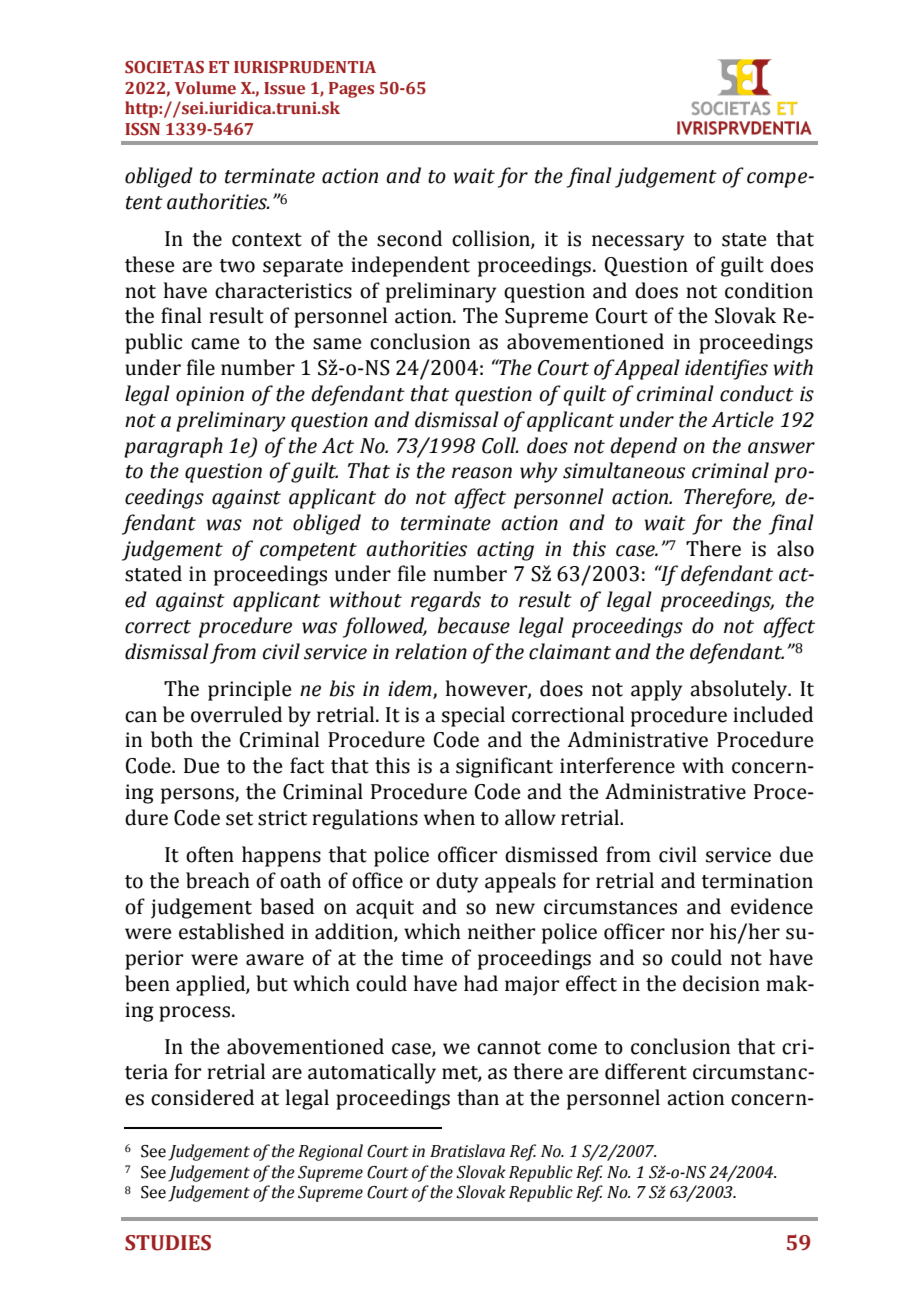  Describe the element at coordinates (210, 396) in the screenshot. I see `opinion` at that location.
